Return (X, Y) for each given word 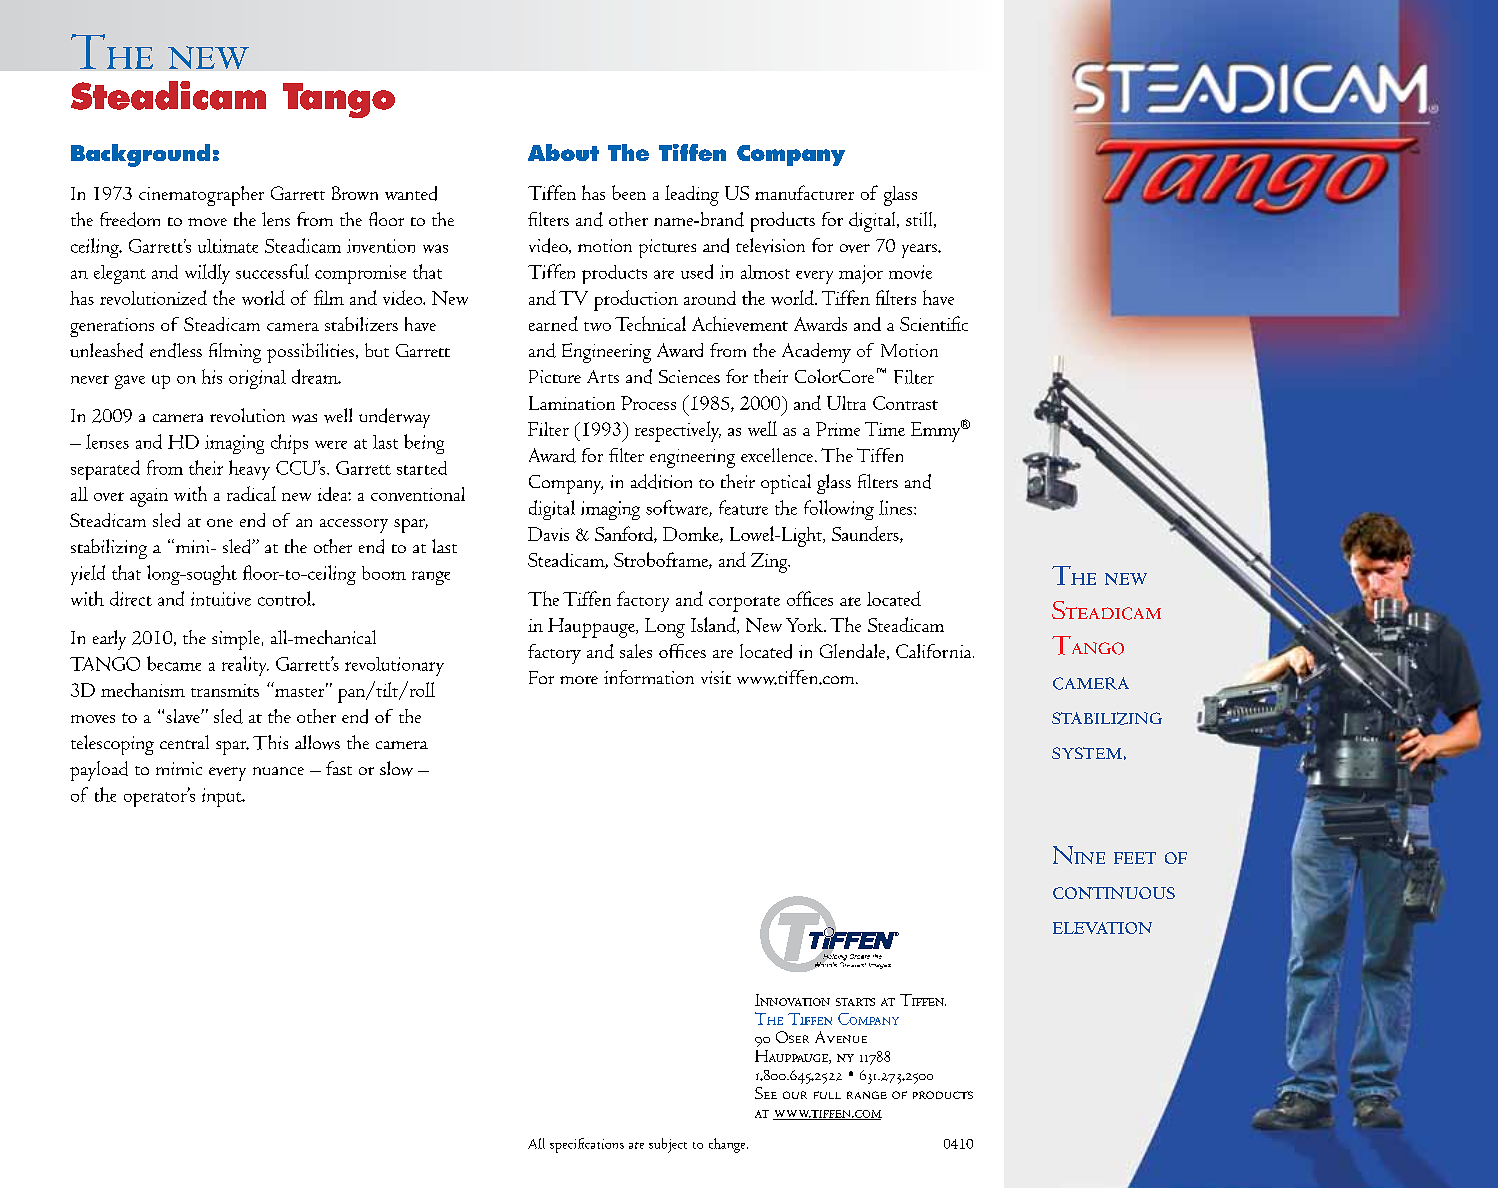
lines (897, 507)
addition (661, 481)
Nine (1079, 855)
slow (396, 768)
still (920, 220)
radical (251, 493)
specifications (587, 1145)
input (223, 797)
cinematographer (201, 196)
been (629, 192)
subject (668, 1145)
